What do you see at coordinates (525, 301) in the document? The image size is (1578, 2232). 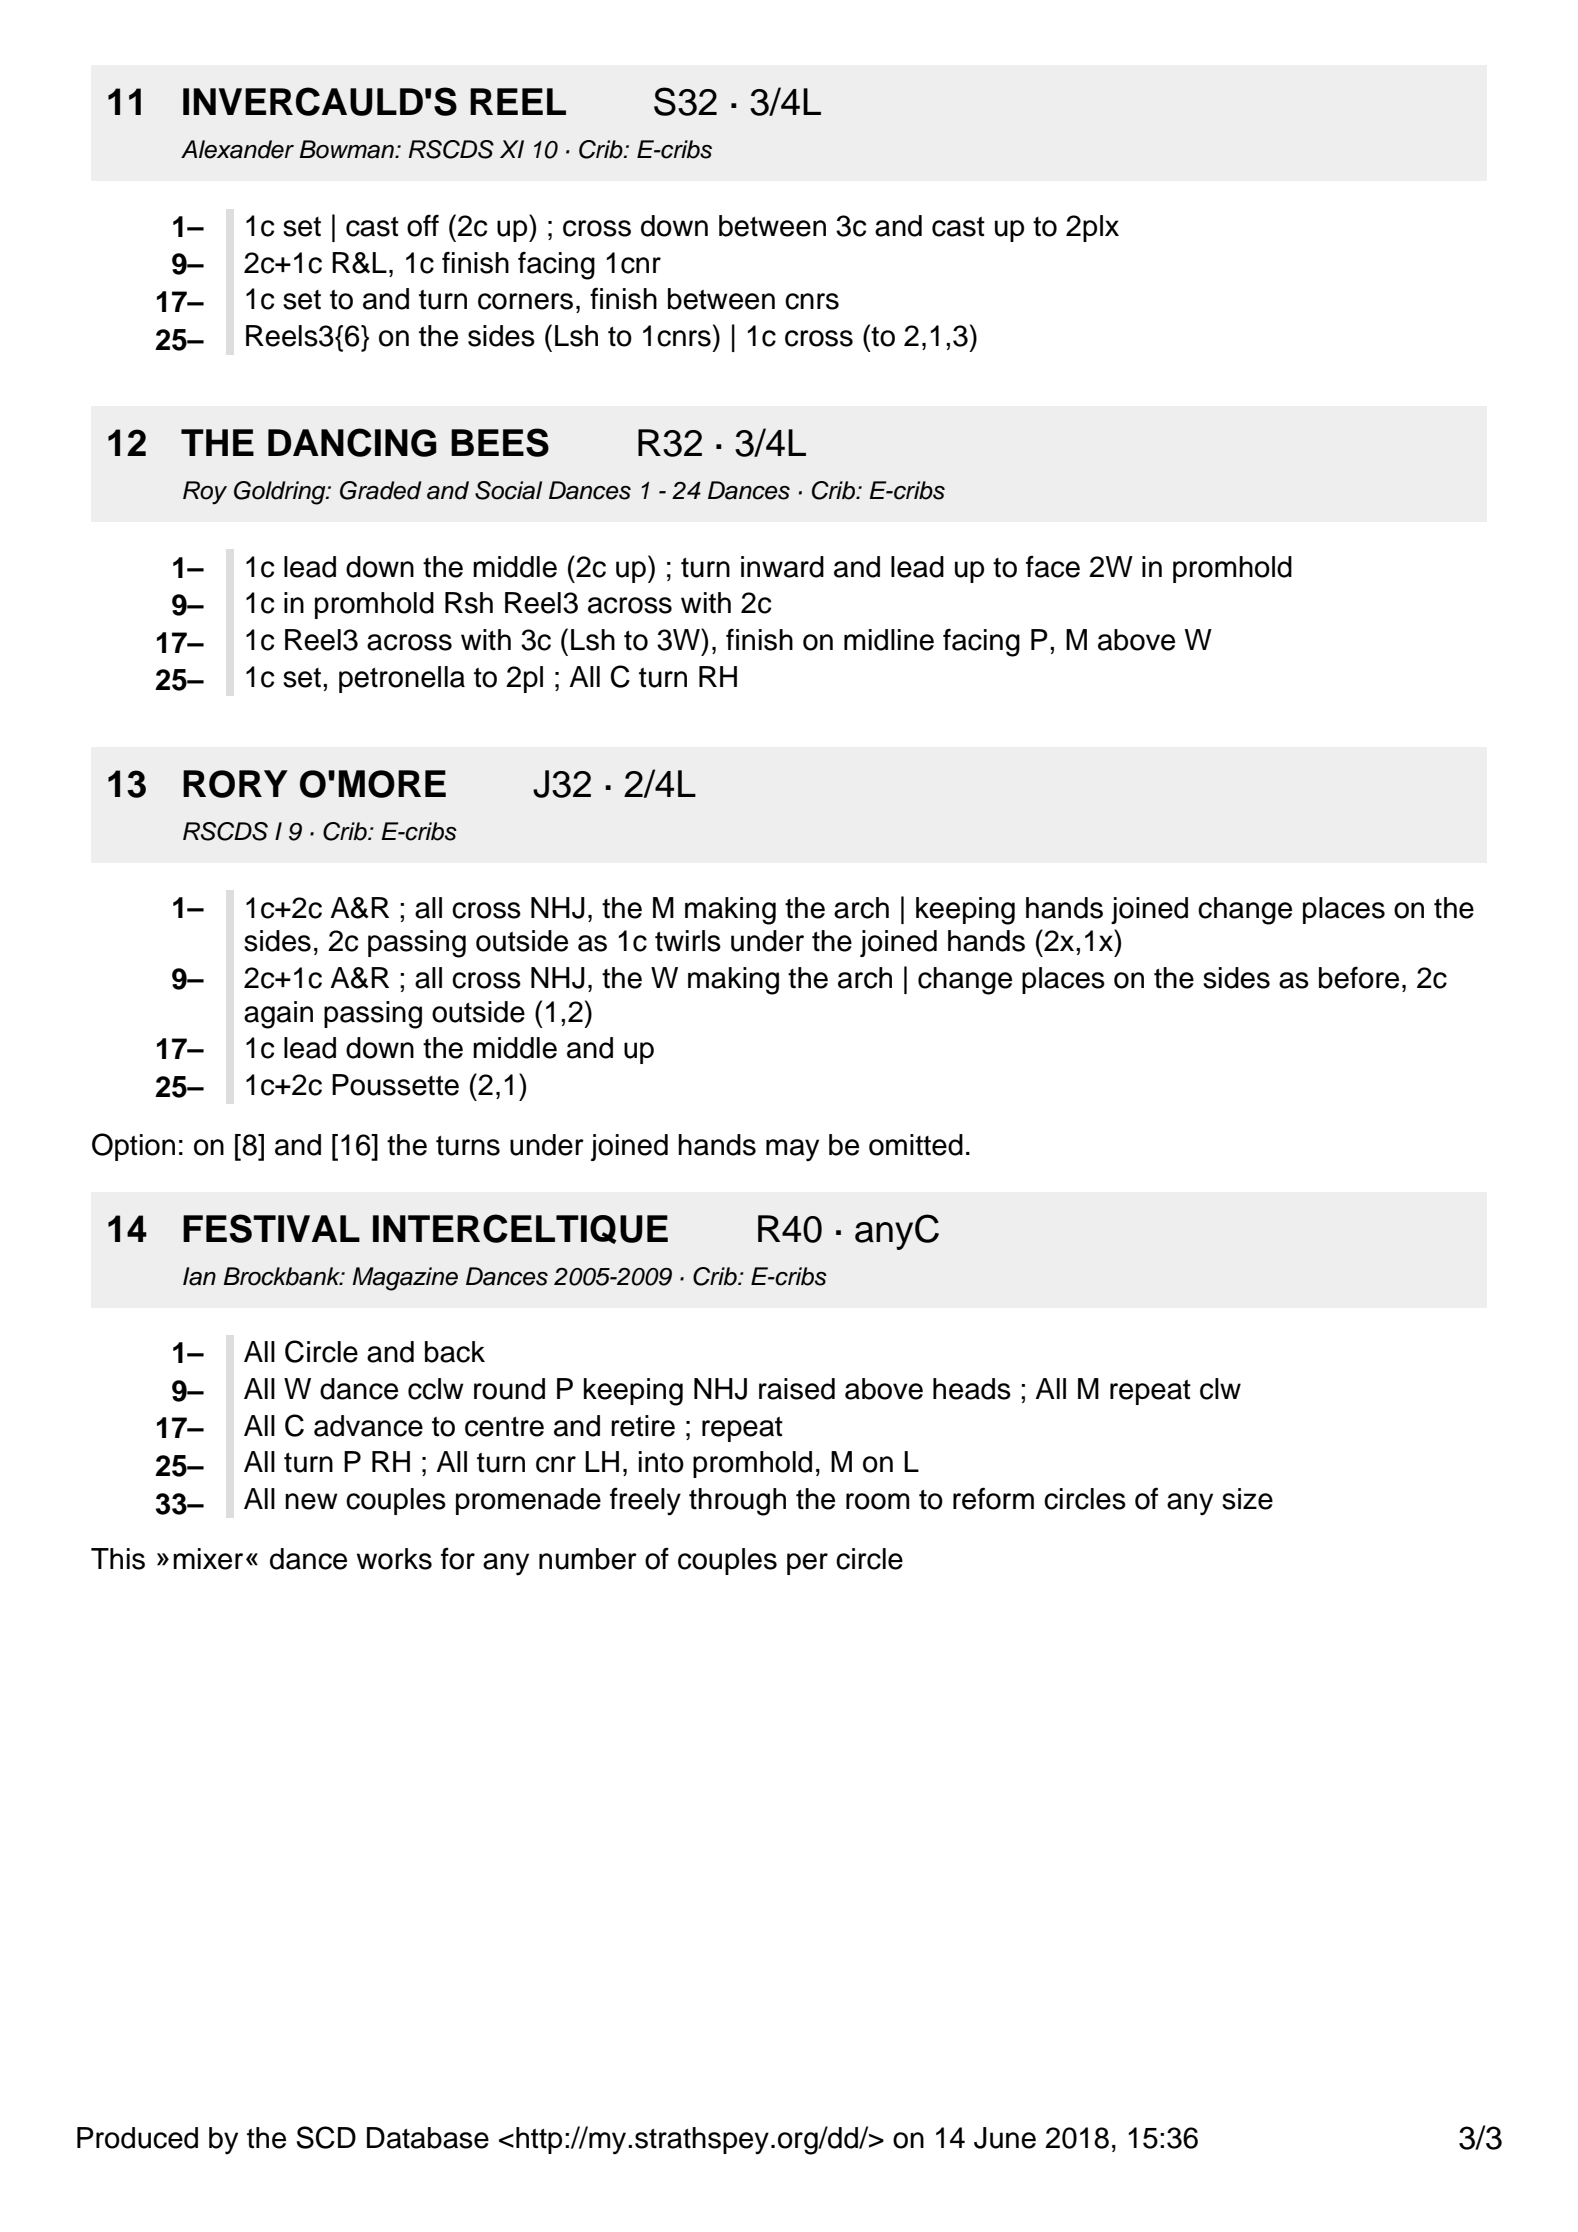 I see `corners` at bounding box center [525, 301].
